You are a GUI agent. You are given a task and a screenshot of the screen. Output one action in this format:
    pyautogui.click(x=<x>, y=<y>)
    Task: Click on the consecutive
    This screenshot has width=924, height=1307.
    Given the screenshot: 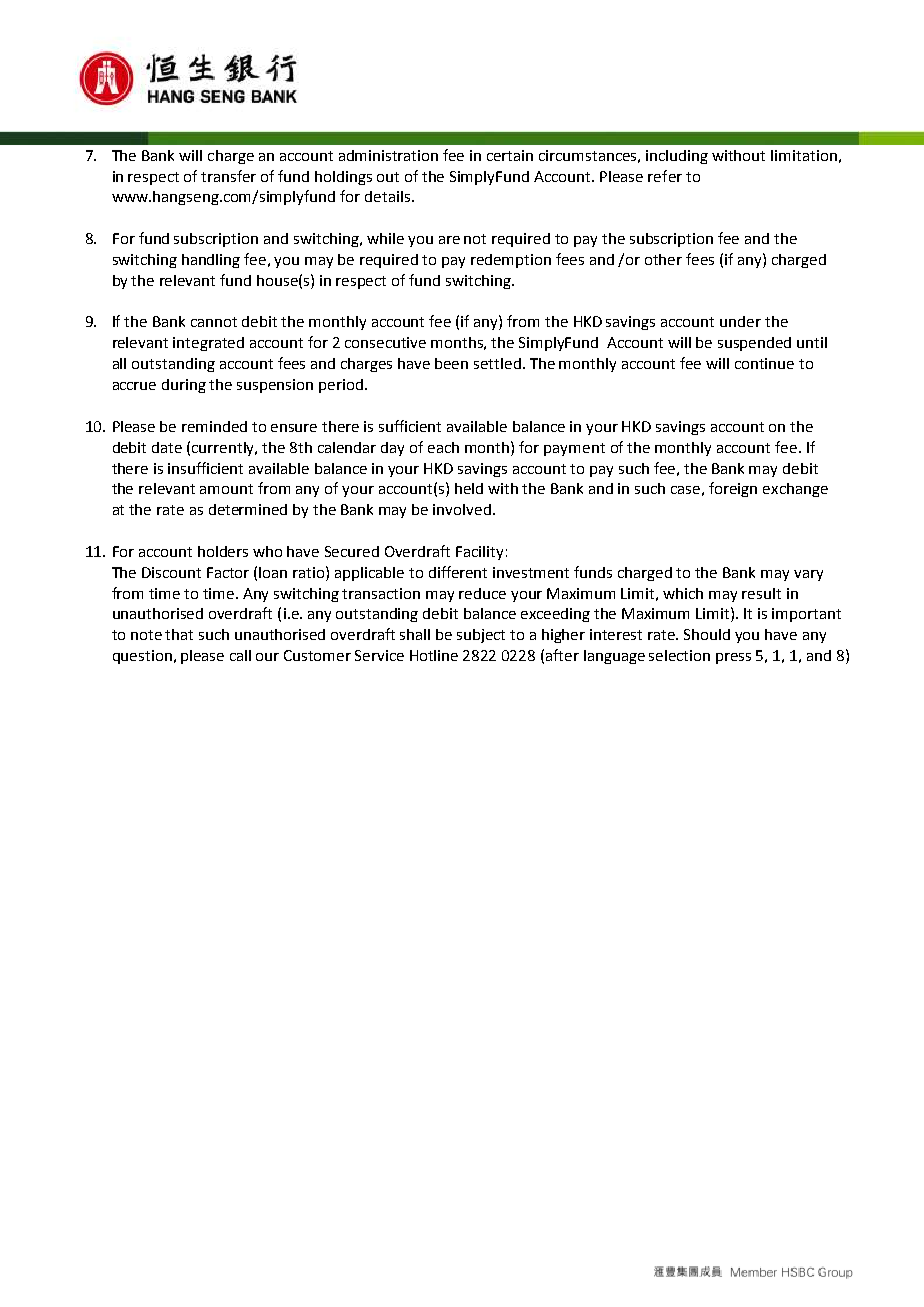 What is the action you would take?
    pyautogui.click(x=385, y=342)
